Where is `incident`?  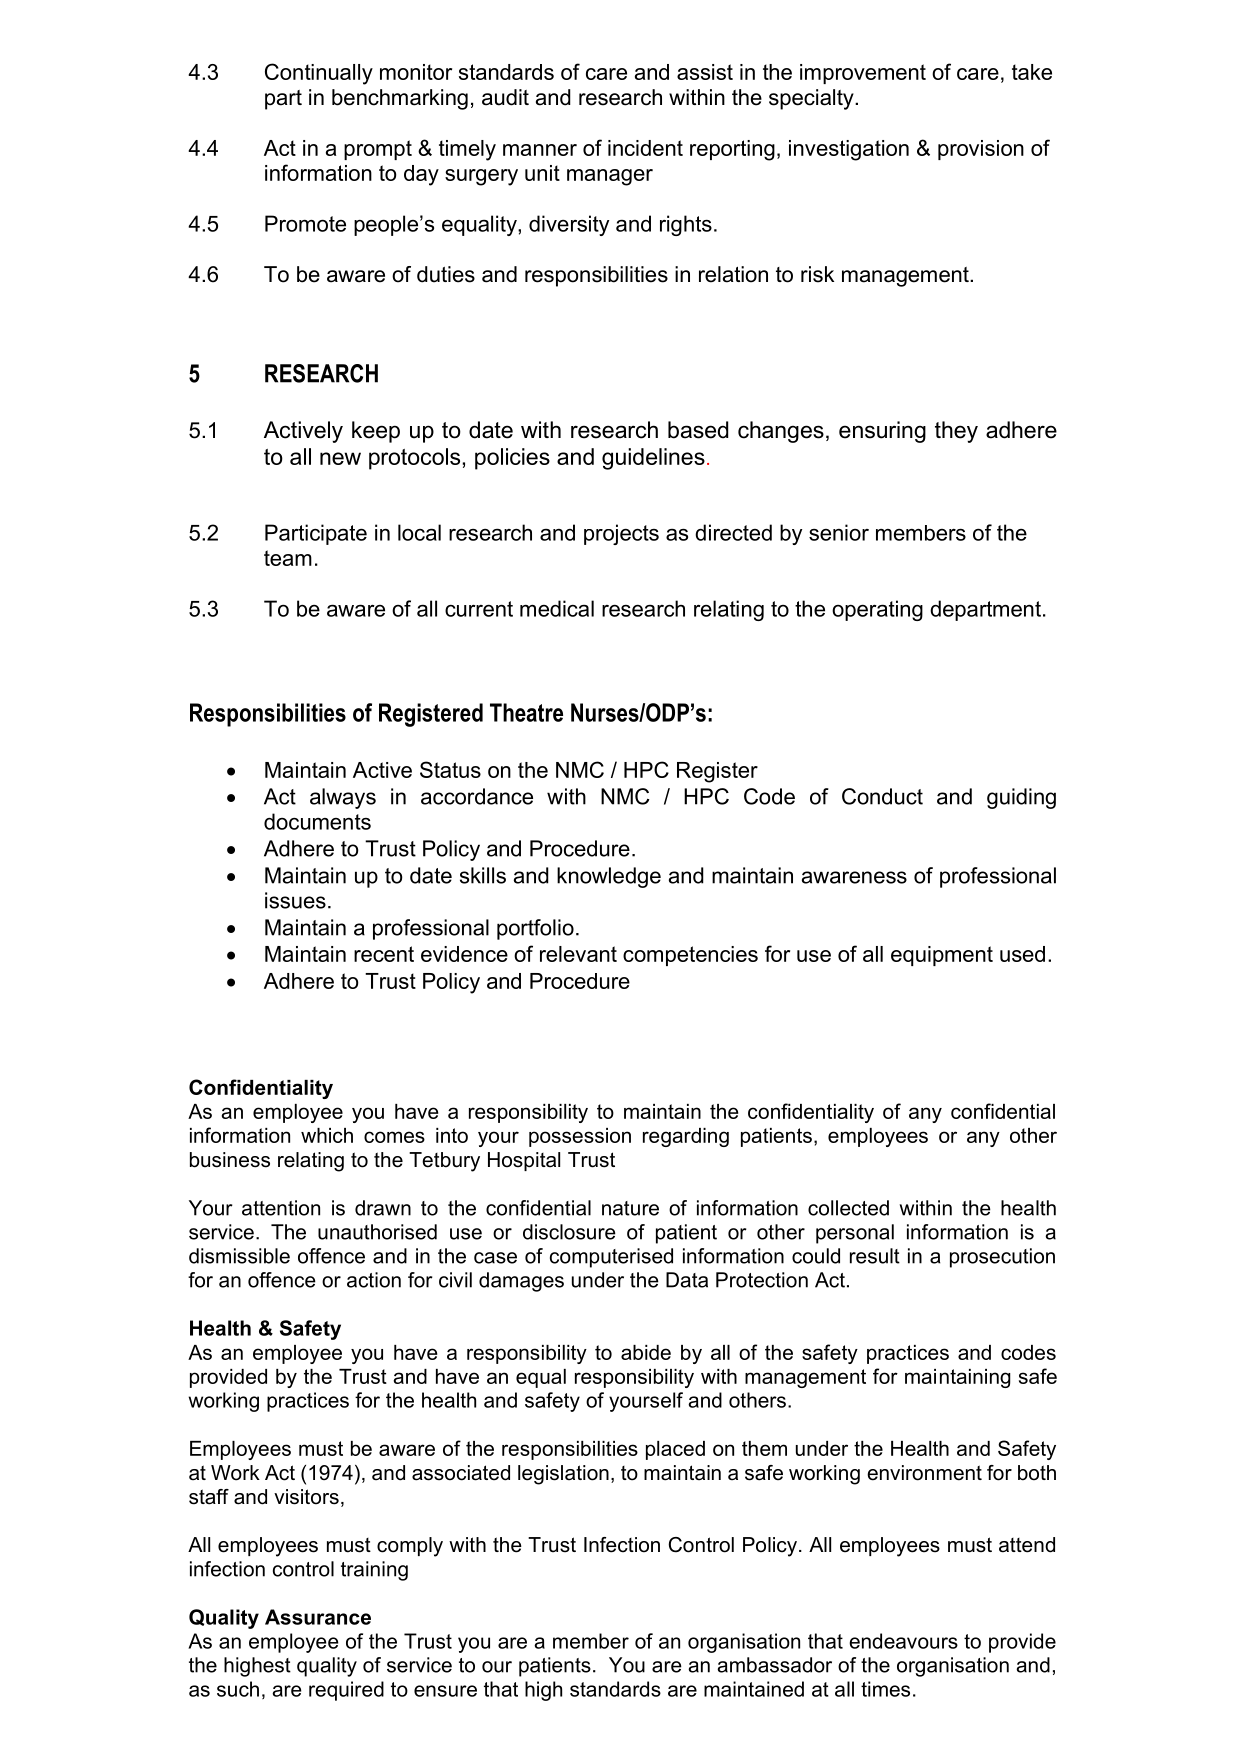
incident is located at coordinates (645, 148).
